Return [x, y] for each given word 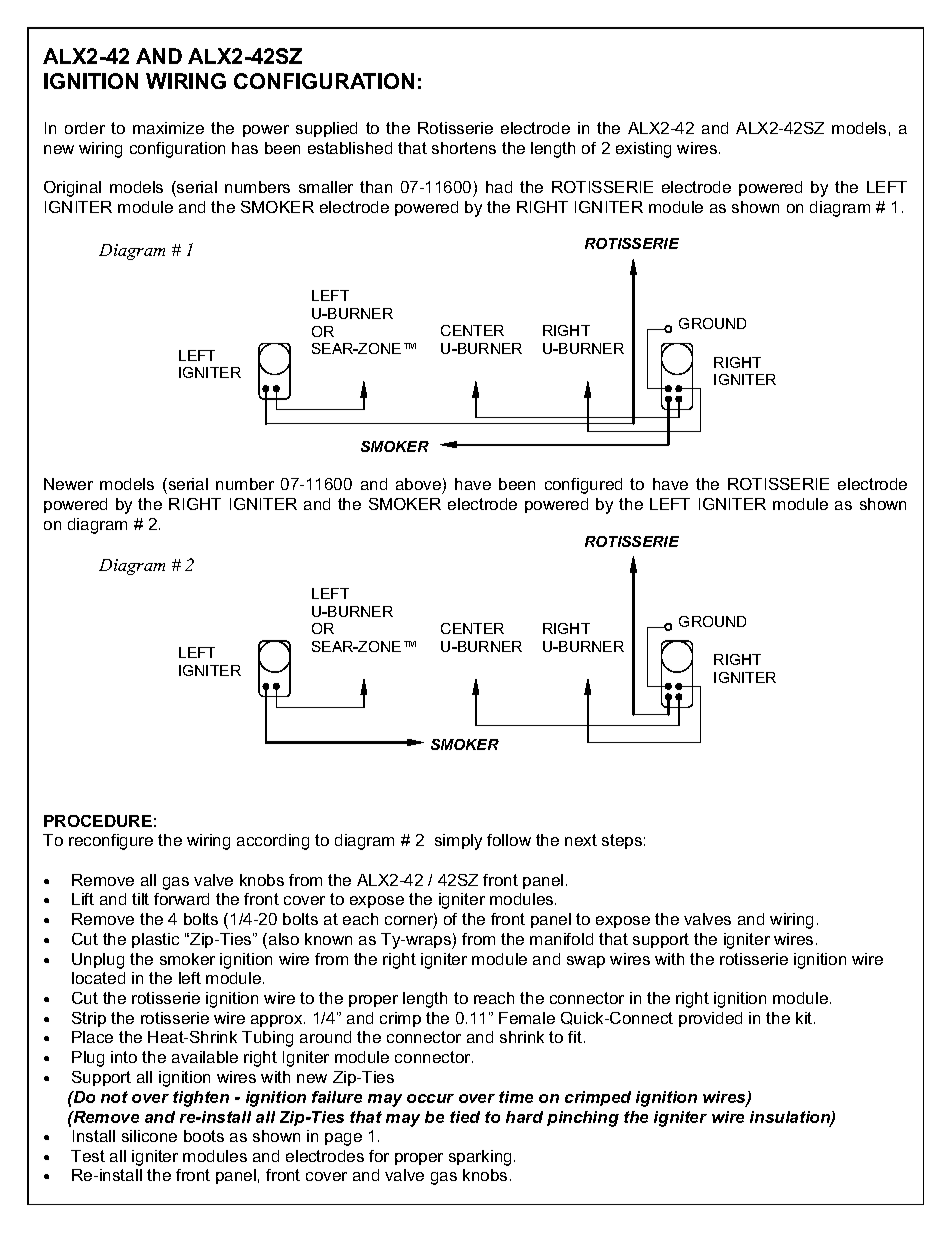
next [581, 840]
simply [458, 842]
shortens [464, 148]
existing [643, 150]
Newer [68, 484]
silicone [149, 1136]
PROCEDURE [98, 821]
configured [583, 486]
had [499, 187]
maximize [168, 128]
